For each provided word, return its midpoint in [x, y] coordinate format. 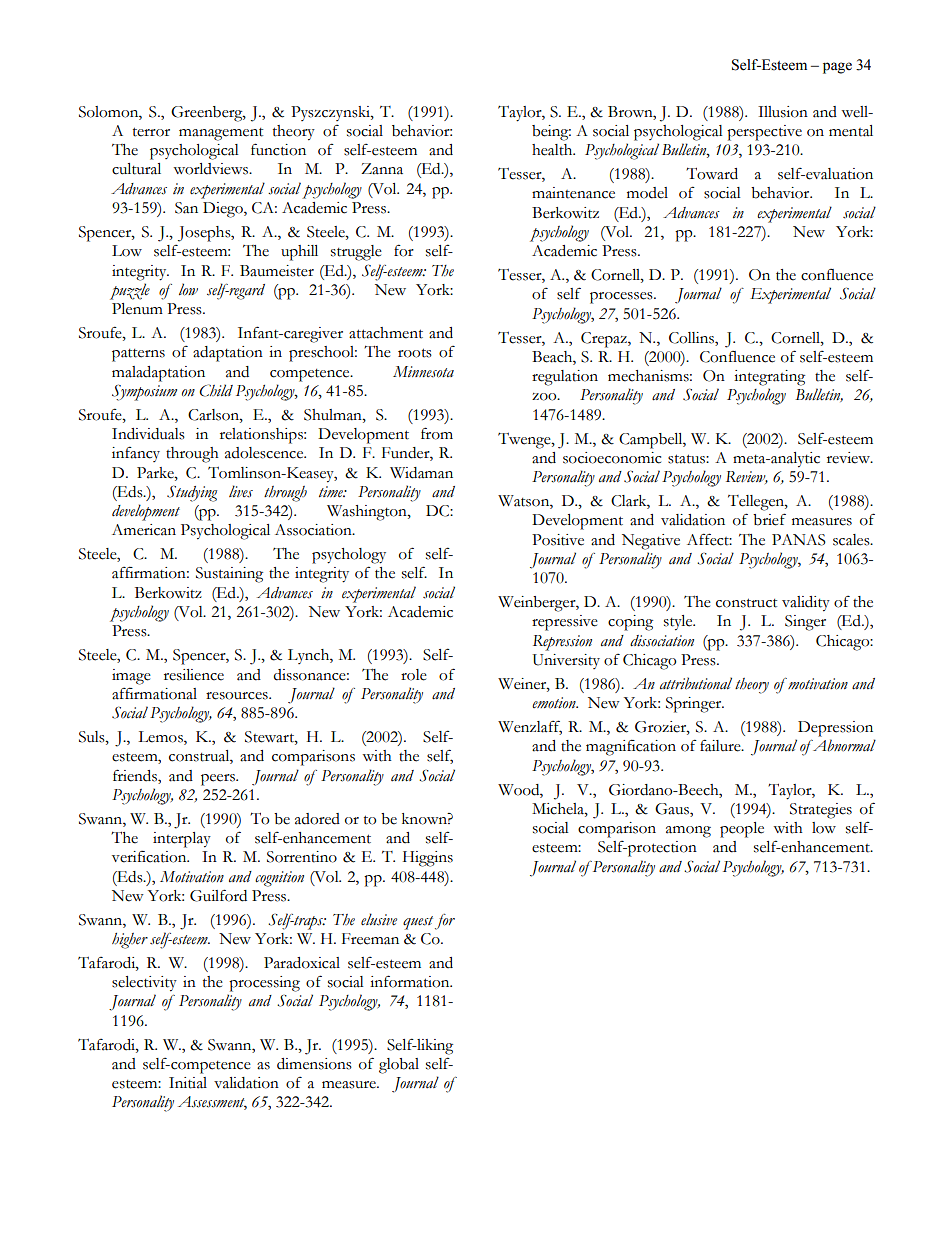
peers [219, 780]
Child [216, 390]
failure [721, 745]
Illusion [783, 112]
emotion [555, 703]
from [437, 433]
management [221, 134]
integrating [769, 378]
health [553, 150]
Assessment [212, 1103]
